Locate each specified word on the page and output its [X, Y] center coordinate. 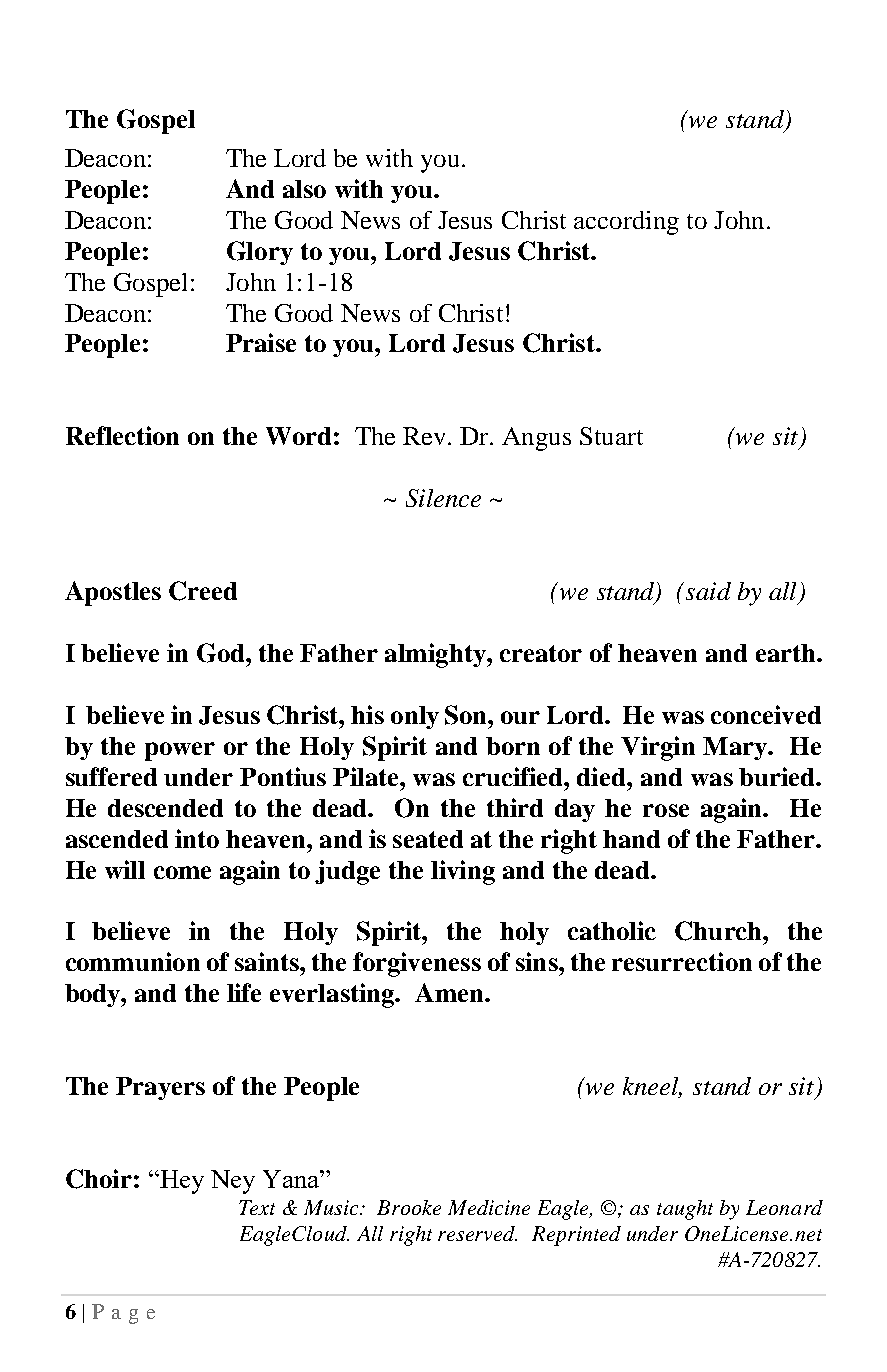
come [182, 872]
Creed [203, 591]
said [707, 591]
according [626, 223]
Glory [260, 253]
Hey [181, 1182]
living [463, 872]
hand [631, 839]
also [304, 189]
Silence [443, 498]
